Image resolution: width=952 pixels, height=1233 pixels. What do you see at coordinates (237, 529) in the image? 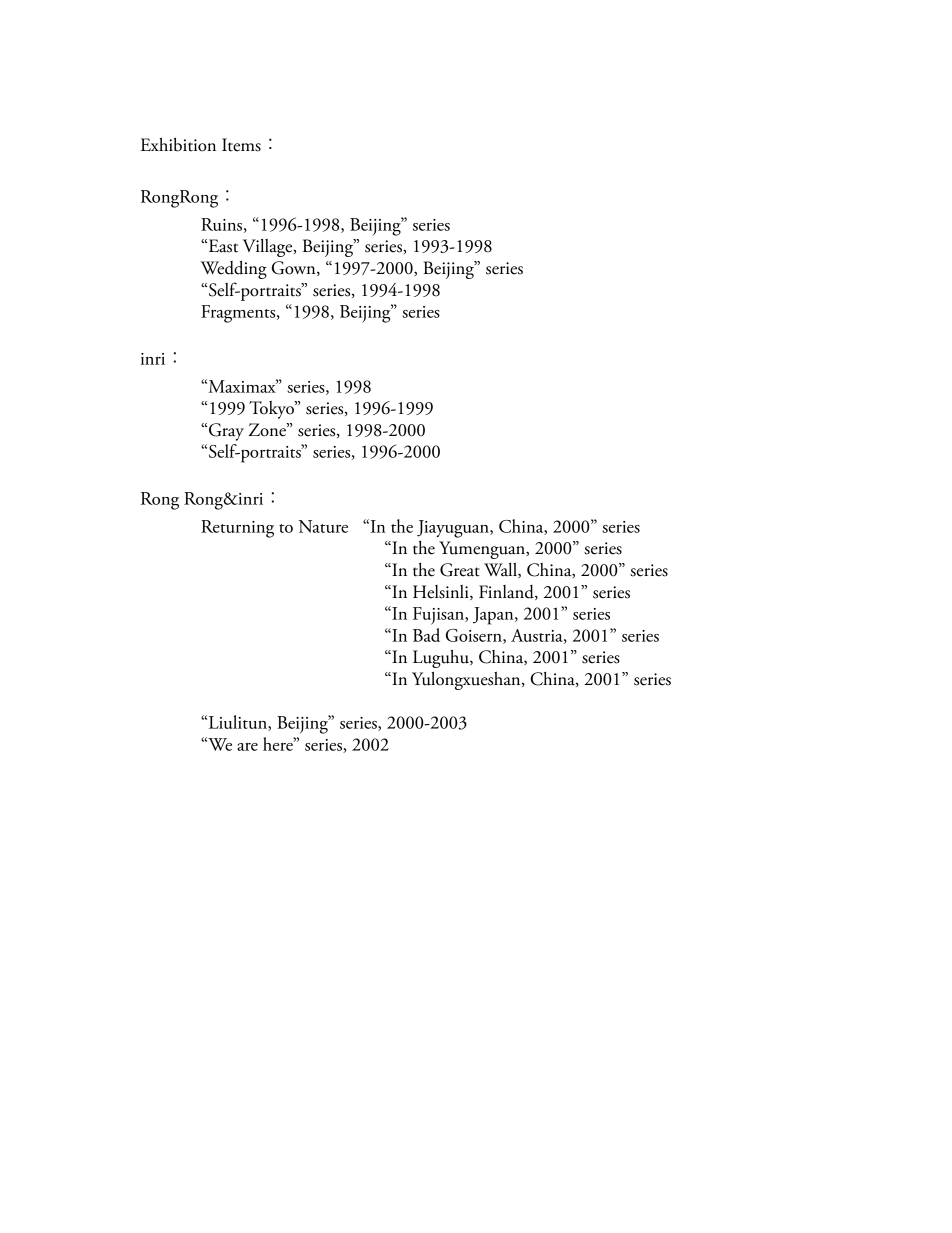
I see `Returning` at bounding box center [237, 529].
